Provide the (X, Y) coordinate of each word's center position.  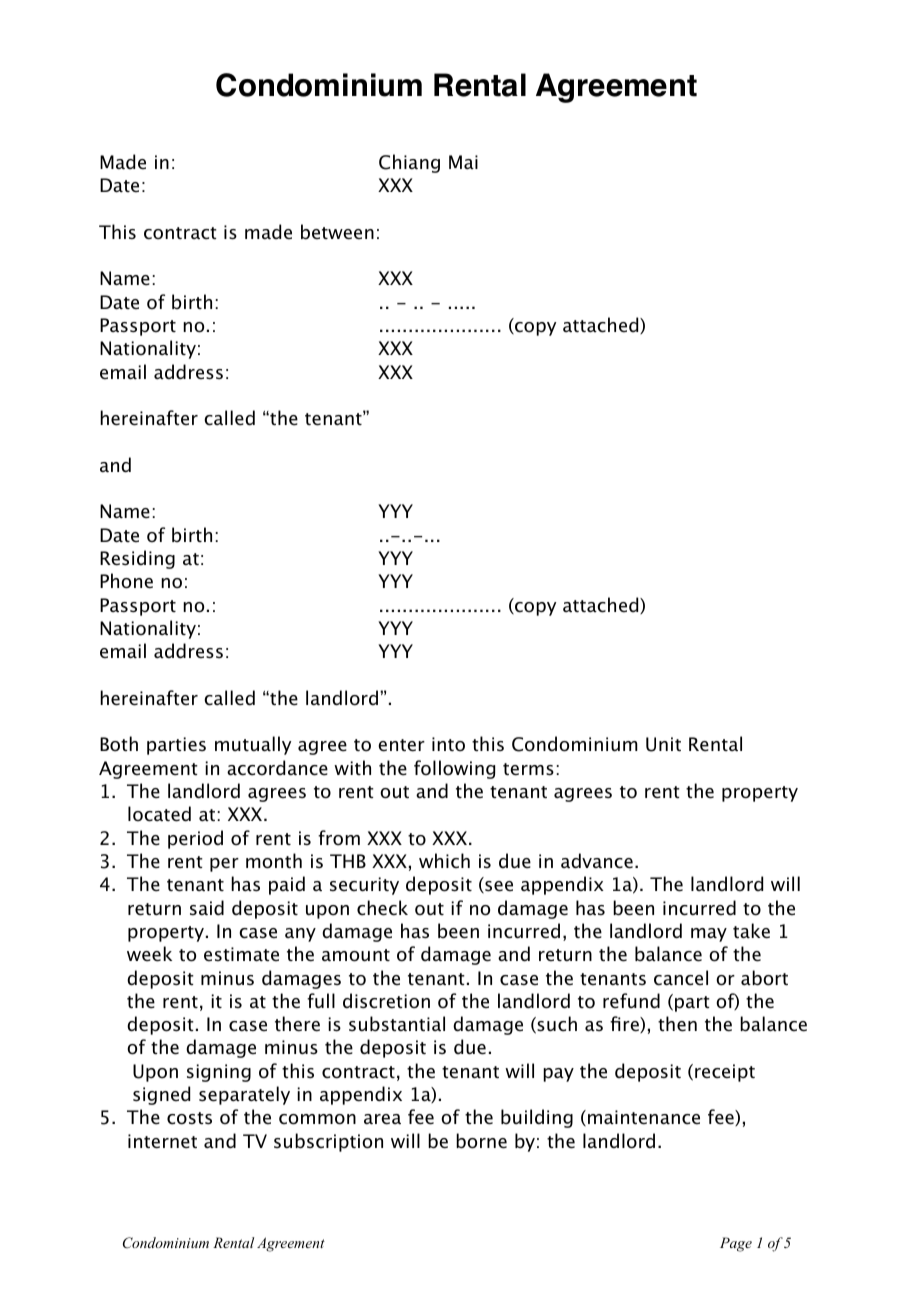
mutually (253, 745)
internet (162, 1141)
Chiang (409, 163)
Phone (126, 581)
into (448, 744)
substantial (397, 1024)
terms (528, 769)
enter (401, 745)
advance (597, 861)
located (159, 814)
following (454, 769)
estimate (241, 954)
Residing (137, 559)
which (444, 861)
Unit (663, 744)
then (677, 1024)
